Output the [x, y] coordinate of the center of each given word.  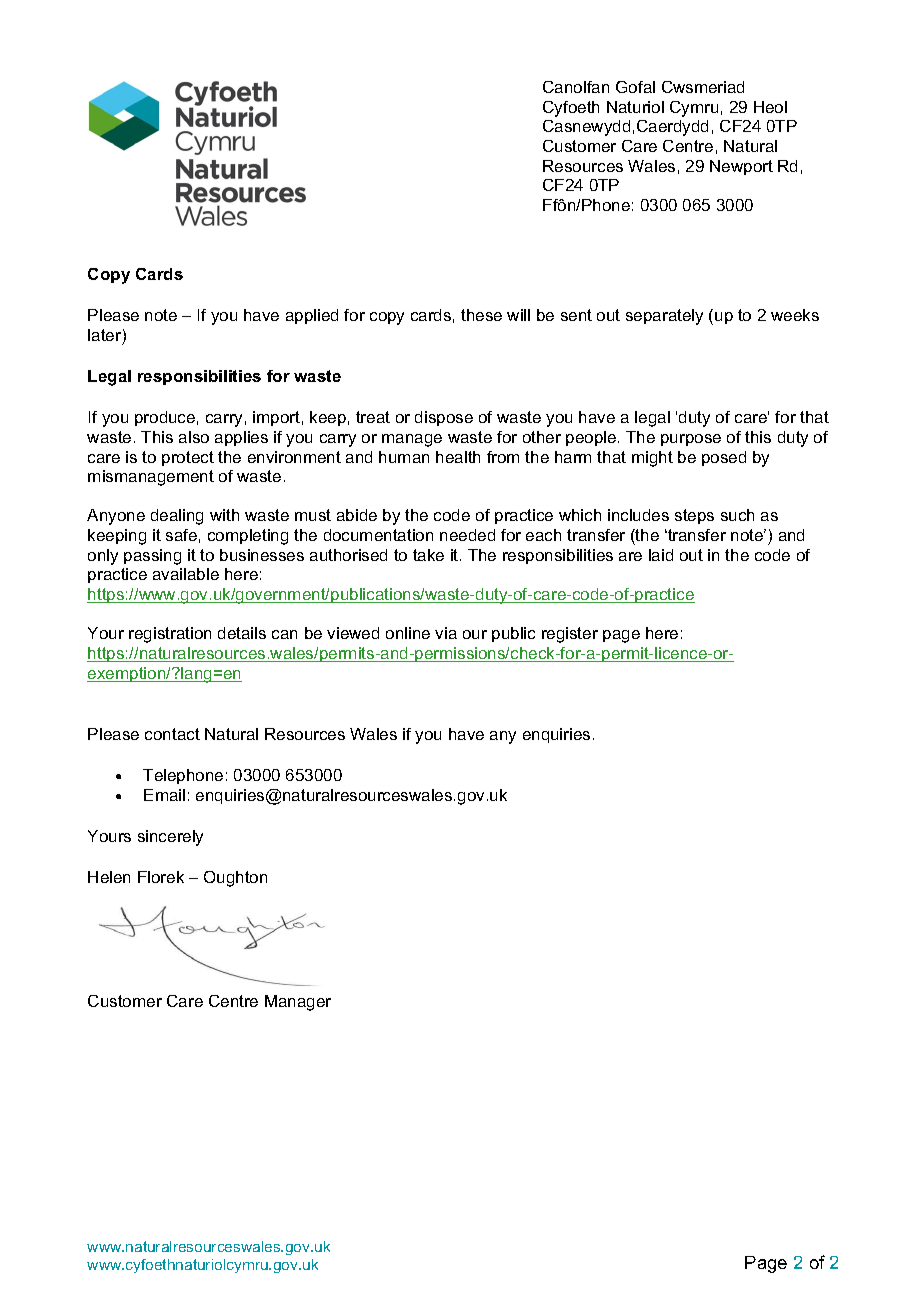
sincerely [170, 838]
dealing [177, 517]
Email [164, 795]
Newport [741, 167]
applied [312, 316]
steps [694, 516]
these [481, 315]
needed [467, 535]
